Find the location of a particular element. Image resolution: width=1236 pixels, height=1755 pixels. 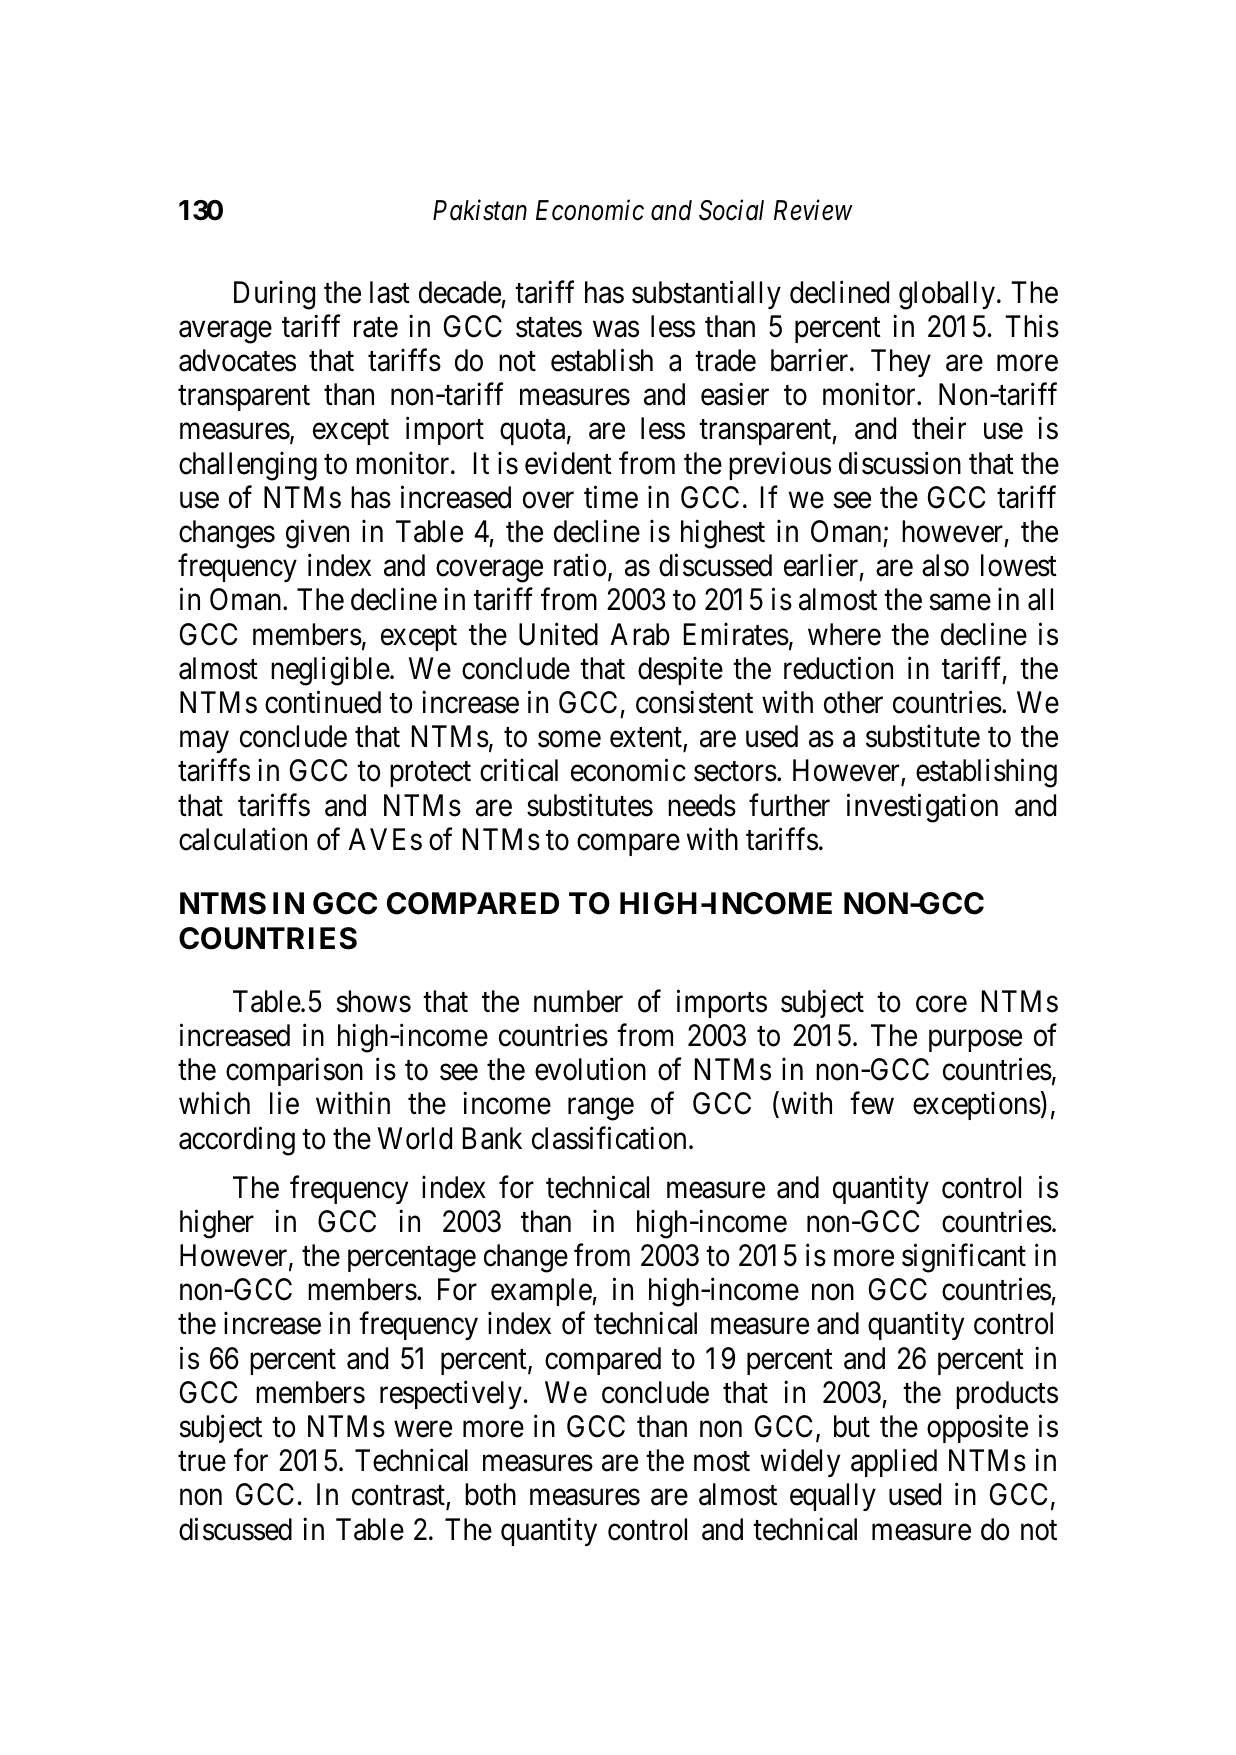

true is located at coordinates (202, 1462).
